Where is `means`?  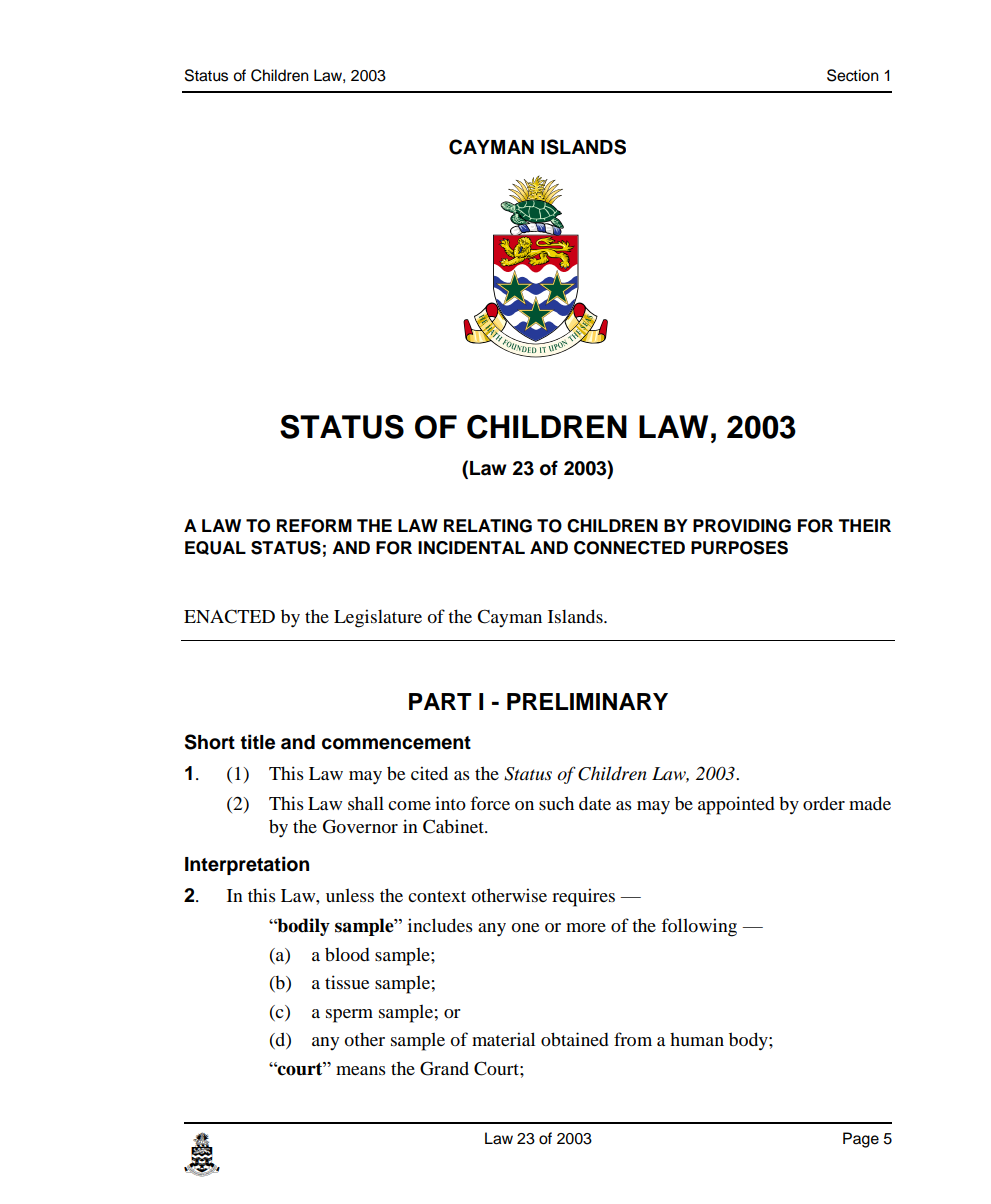
means is located at coordinates (361, 1070).
